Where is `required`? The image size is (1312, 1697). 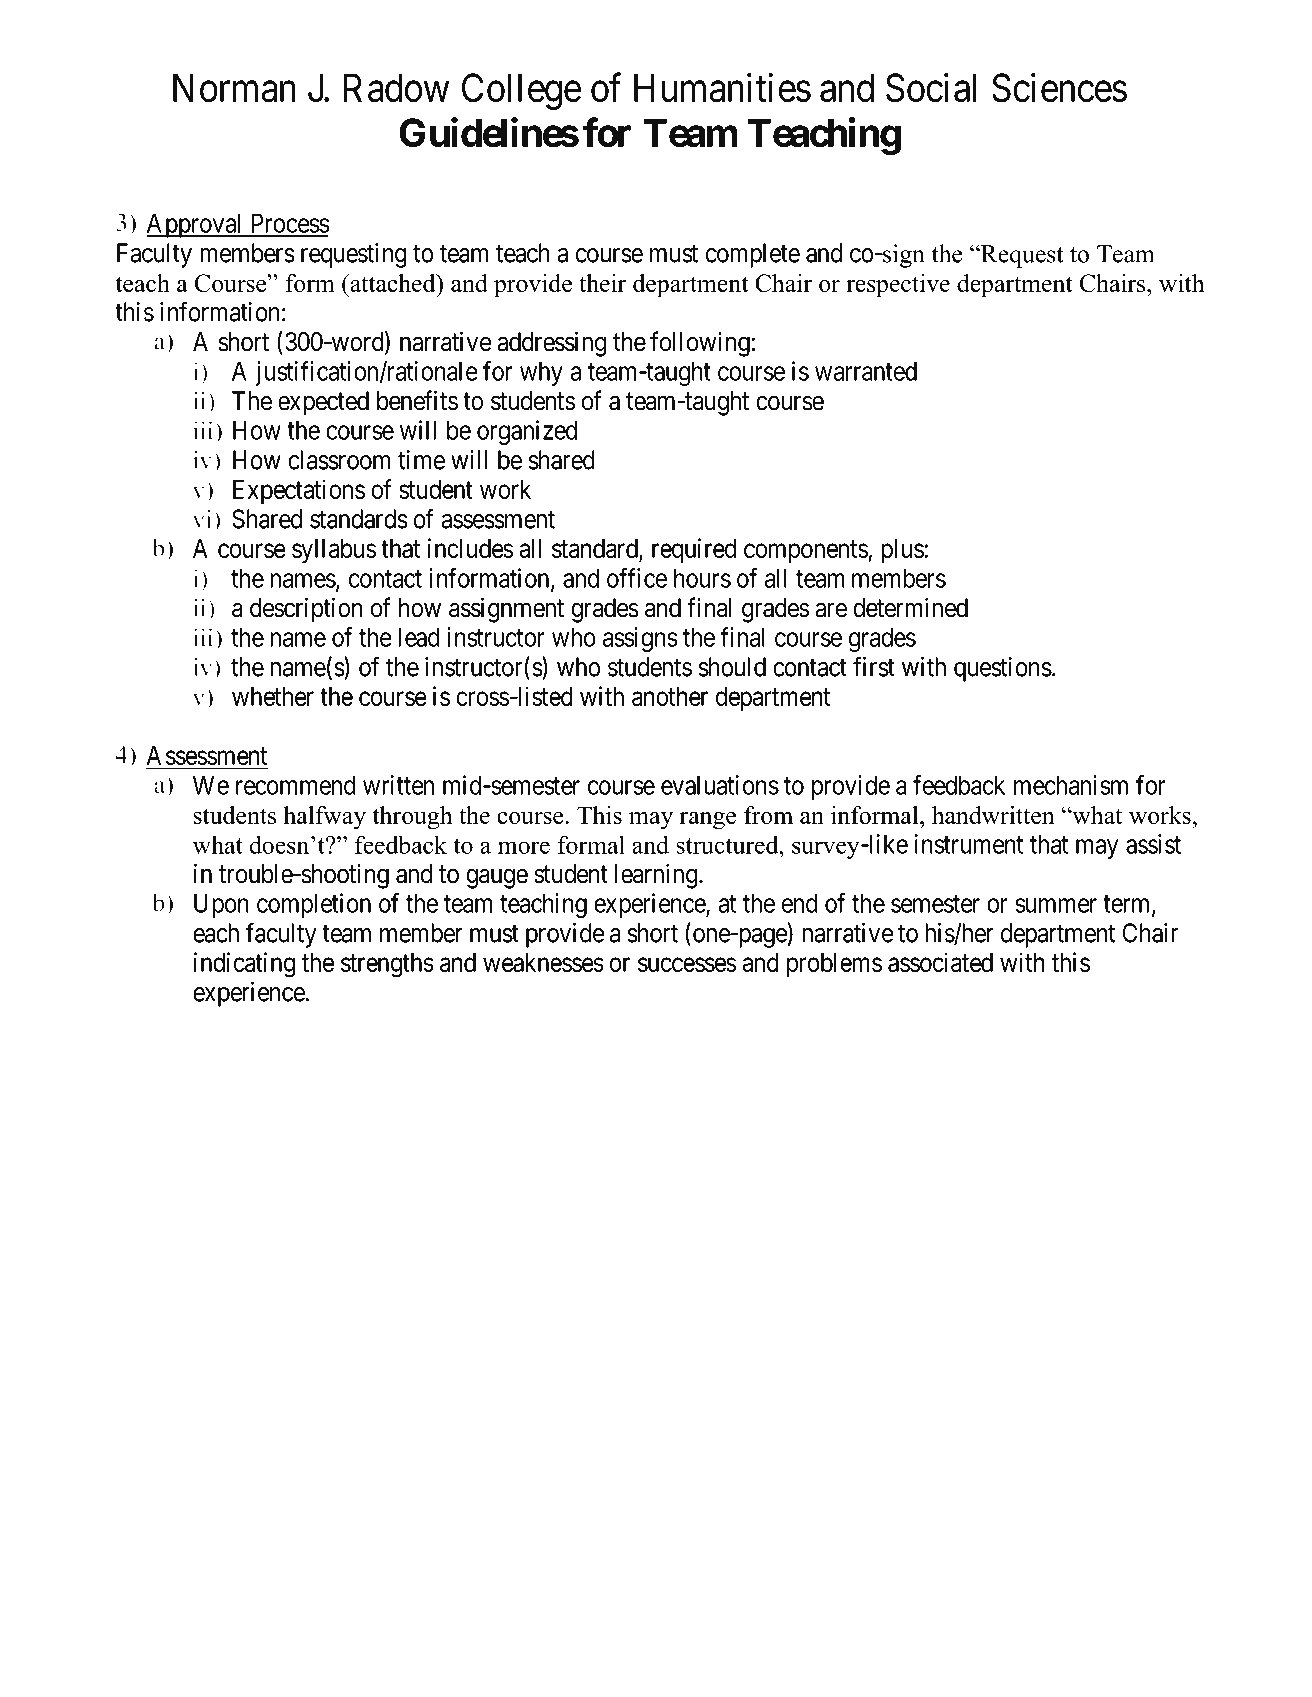
required is located at coordinates (694, 550).
